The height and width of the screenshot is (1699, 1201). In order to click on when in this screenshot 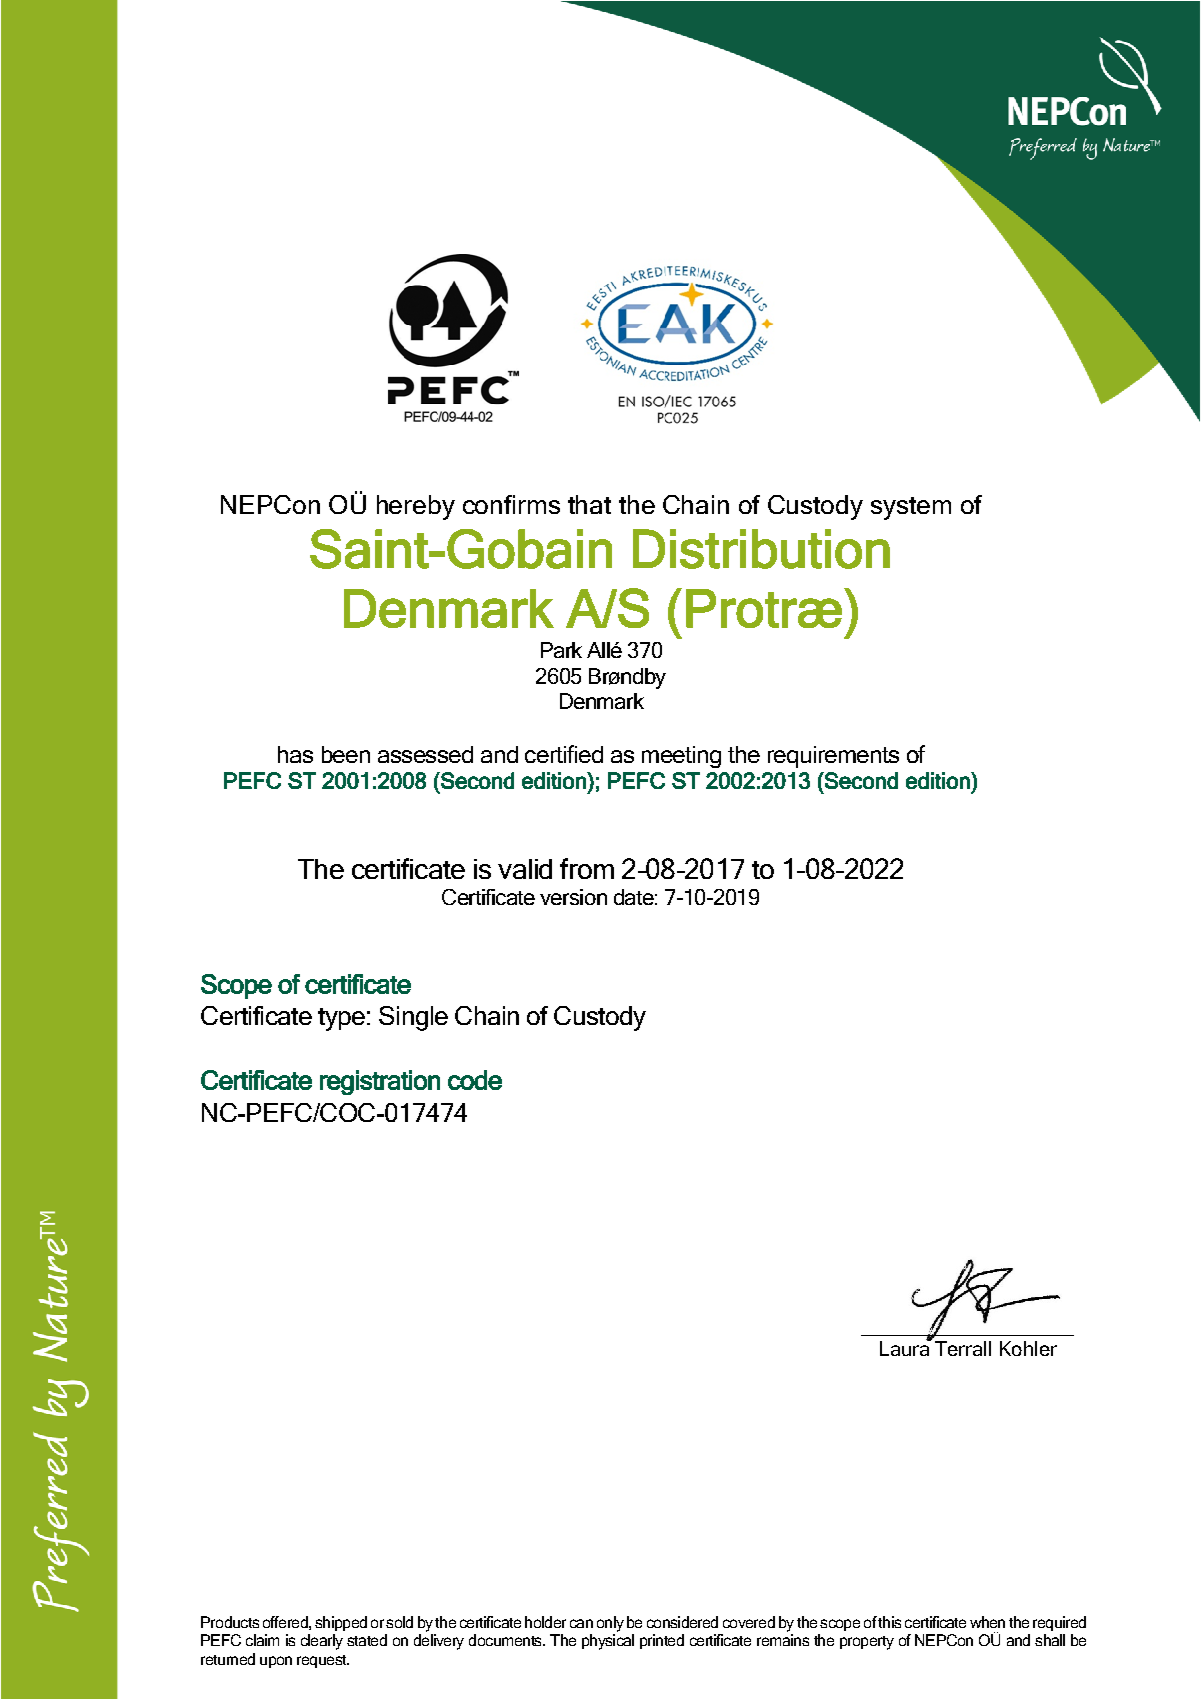, I will do `click(987, 1622)`.
